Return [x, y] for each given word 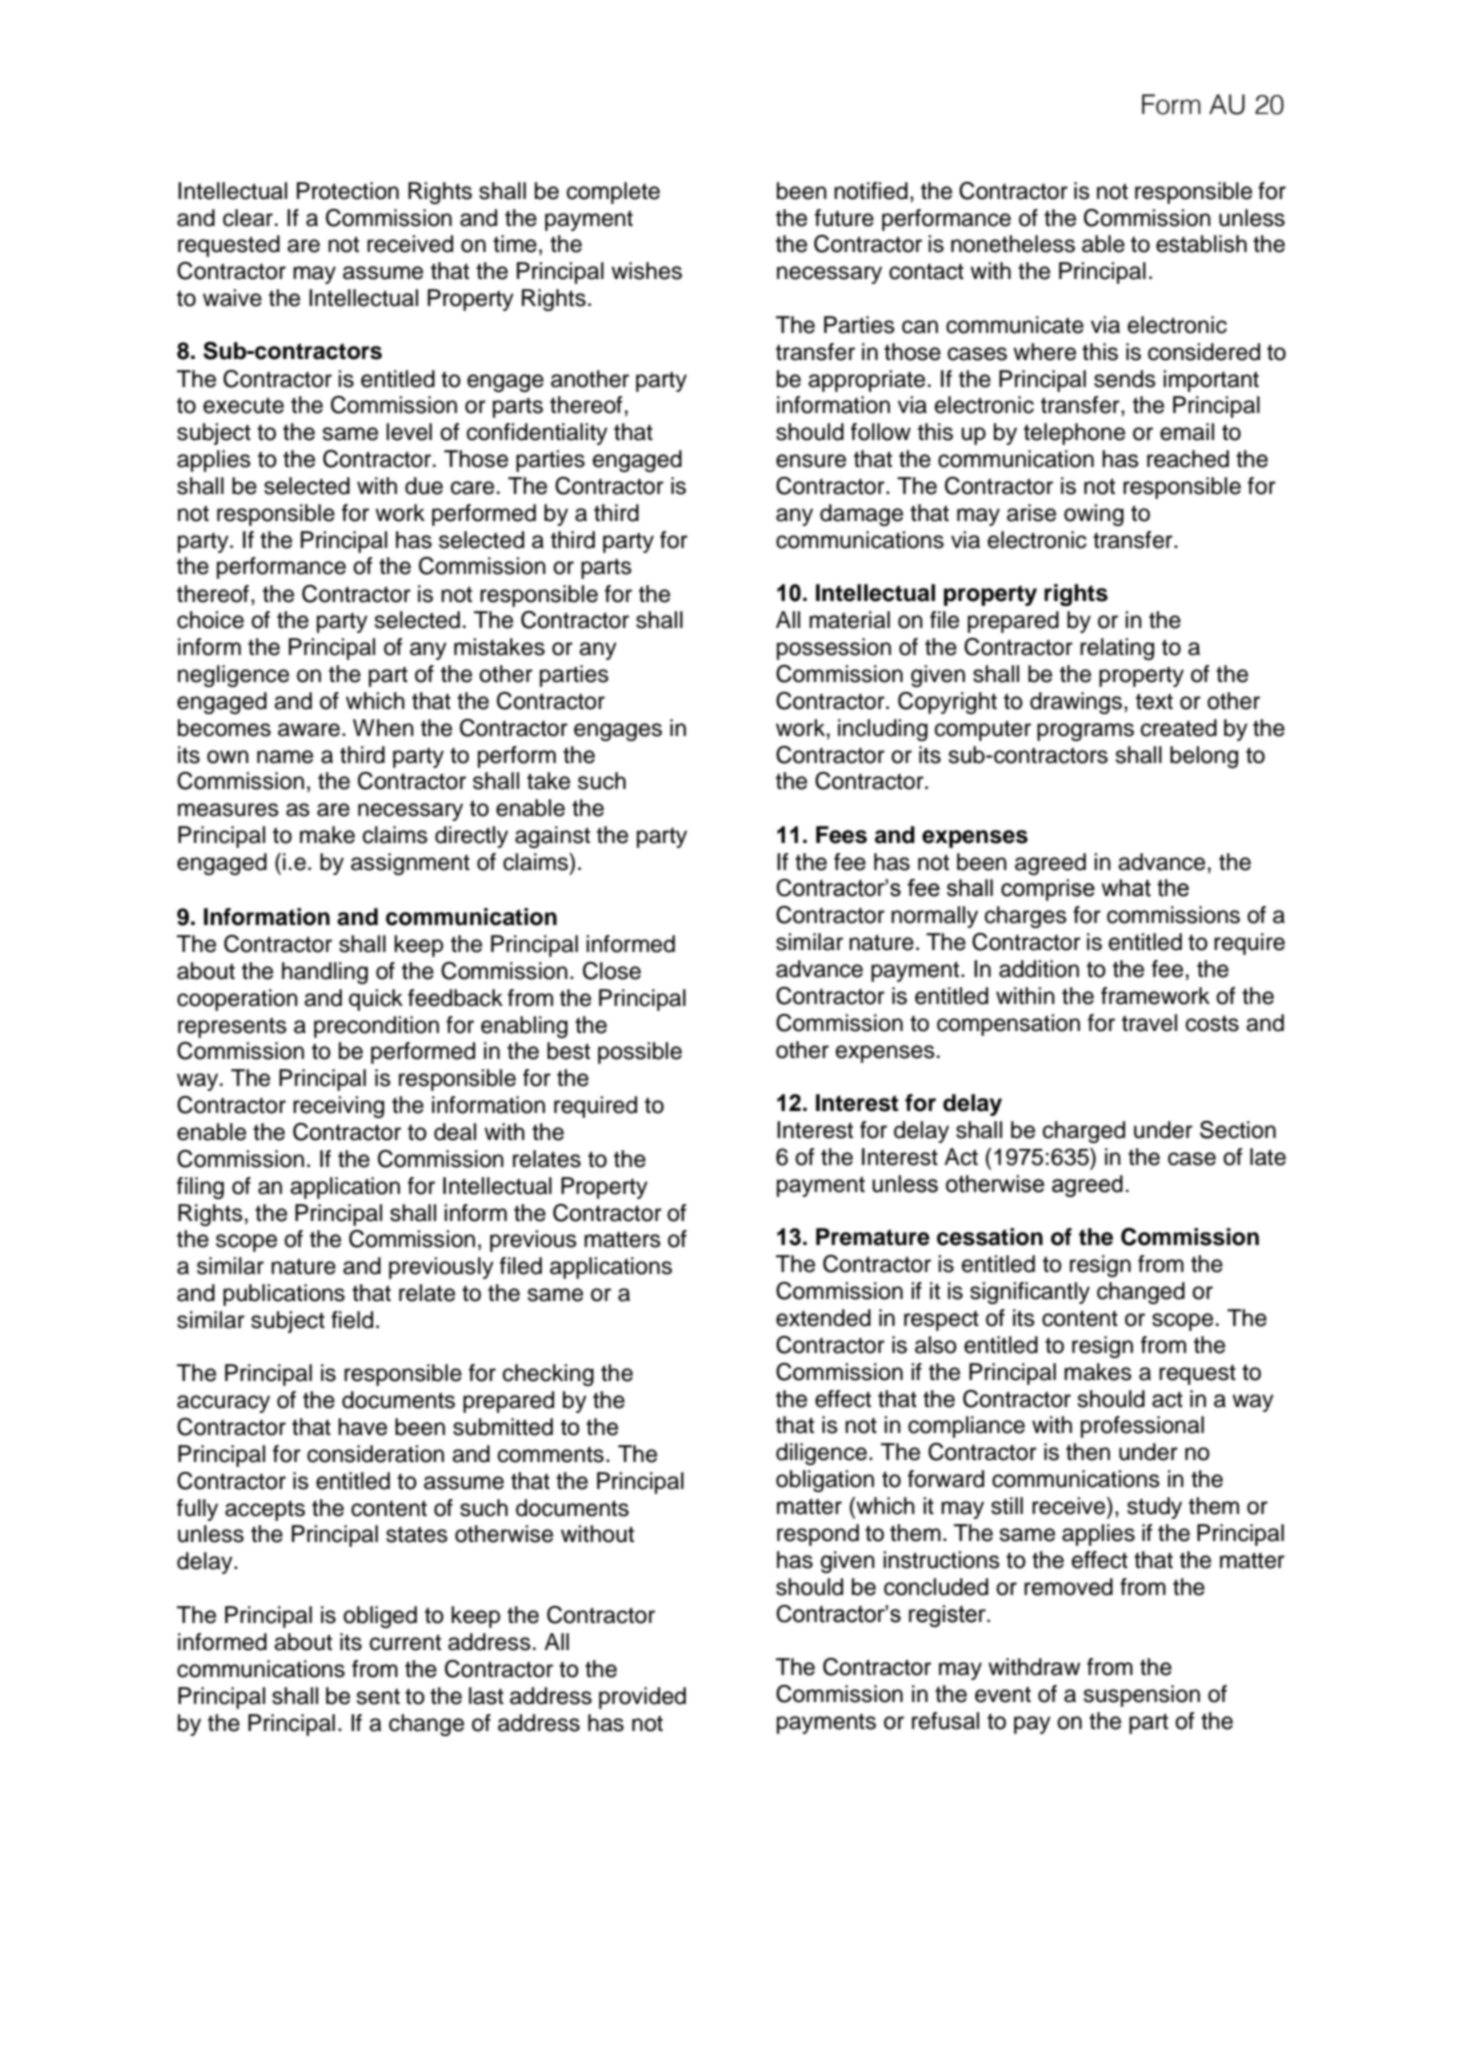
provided [642, 1698]
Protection [348, 191]
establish [1201, 244]
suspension [1142, 1696]
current [405, 1642]
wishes [646, 271]
